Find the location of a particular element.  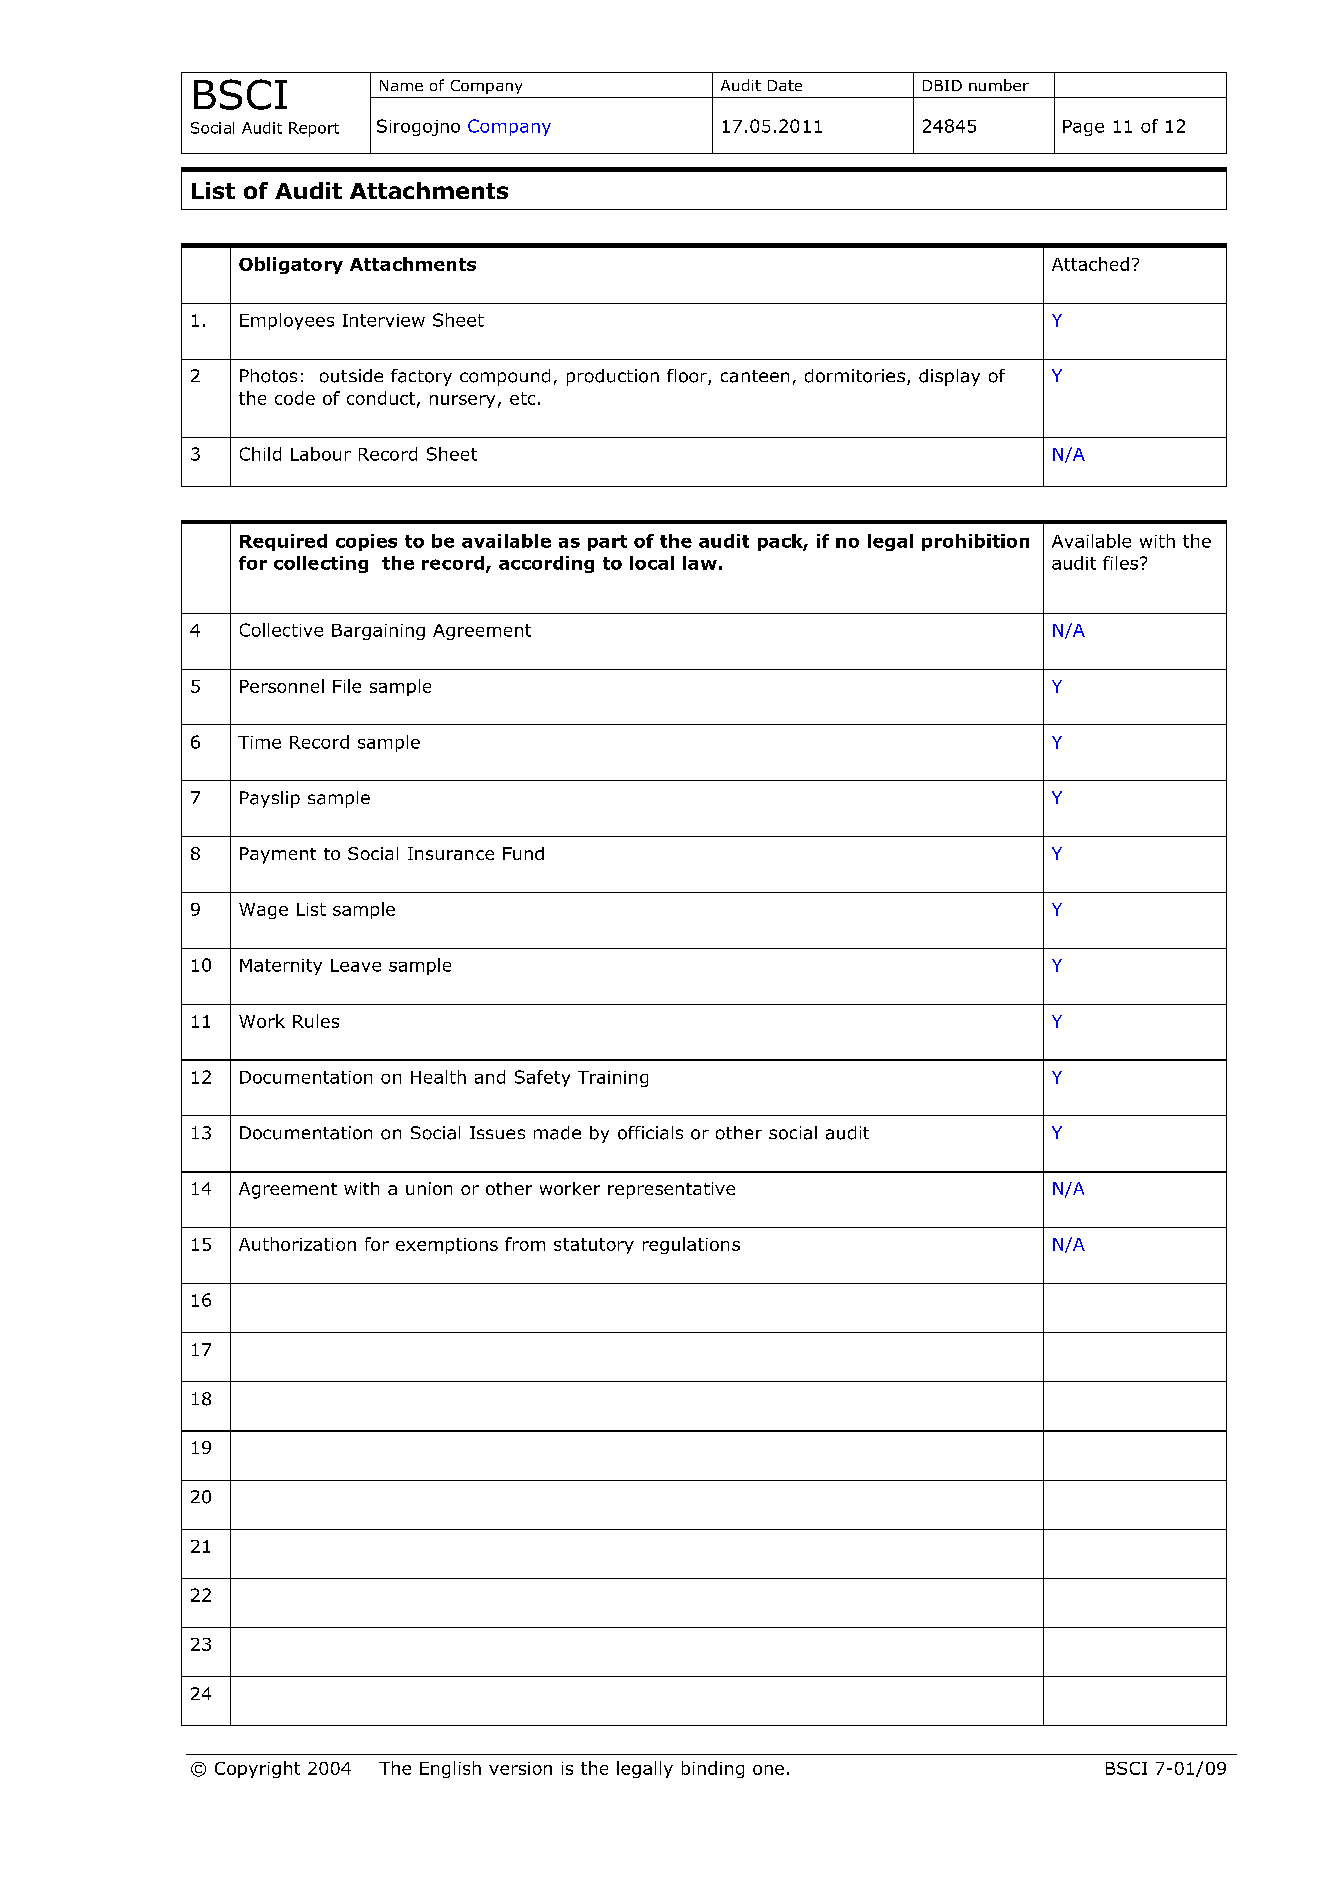

Bargaining is located at coordinates (378, 632).
